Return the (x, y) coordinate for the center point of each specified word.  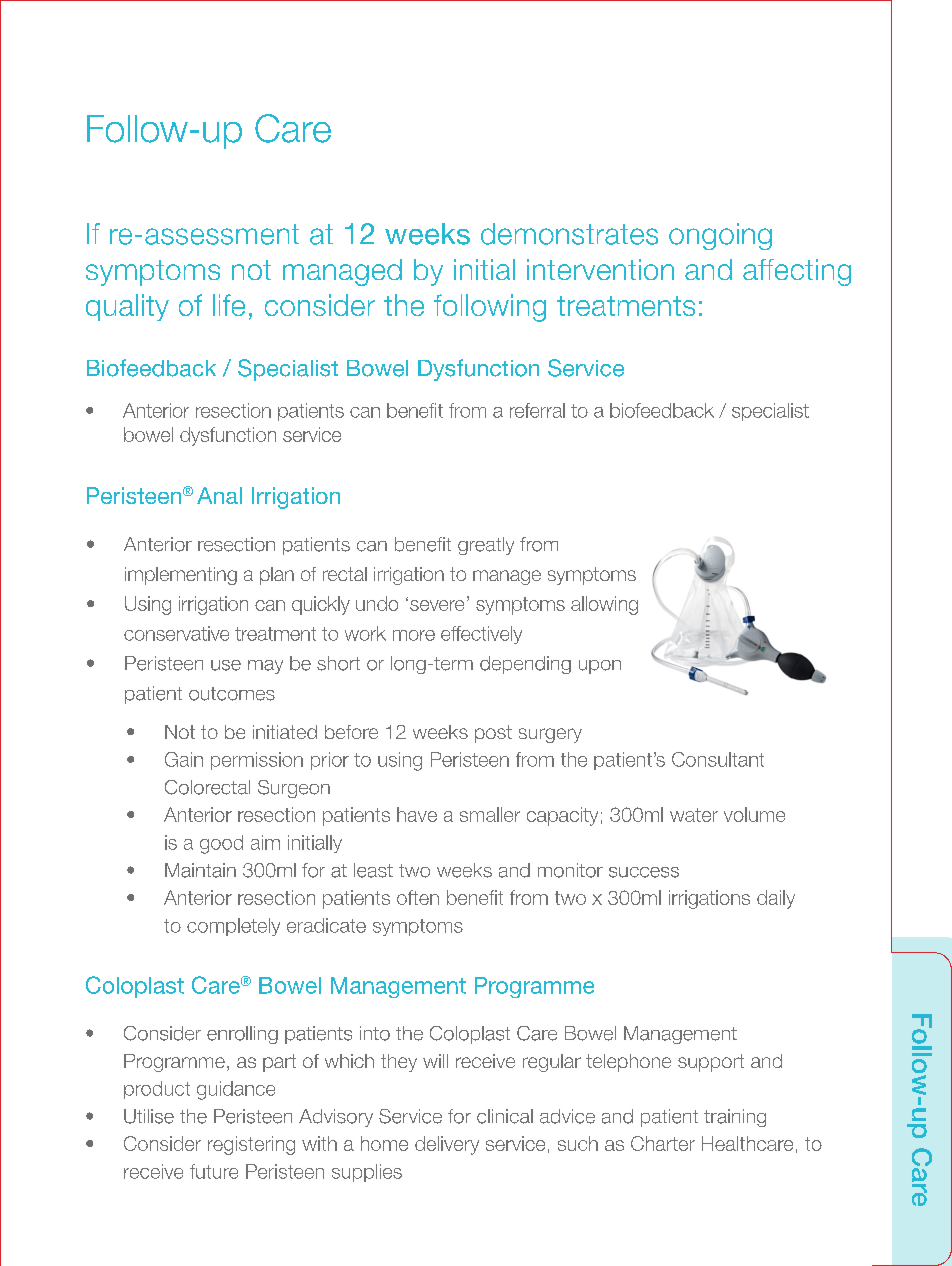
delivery (447, 1145)
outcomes (232, 694)
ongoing (720, 236)
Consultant (718, 759)
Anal (219, 495)
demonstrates (569, 234)
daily (776, 899)
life (229, 305)
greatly (486, 546)
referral (537, 410)
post (493, 734)
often (418, 897)
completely (233, 927)
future (214, 1171)
